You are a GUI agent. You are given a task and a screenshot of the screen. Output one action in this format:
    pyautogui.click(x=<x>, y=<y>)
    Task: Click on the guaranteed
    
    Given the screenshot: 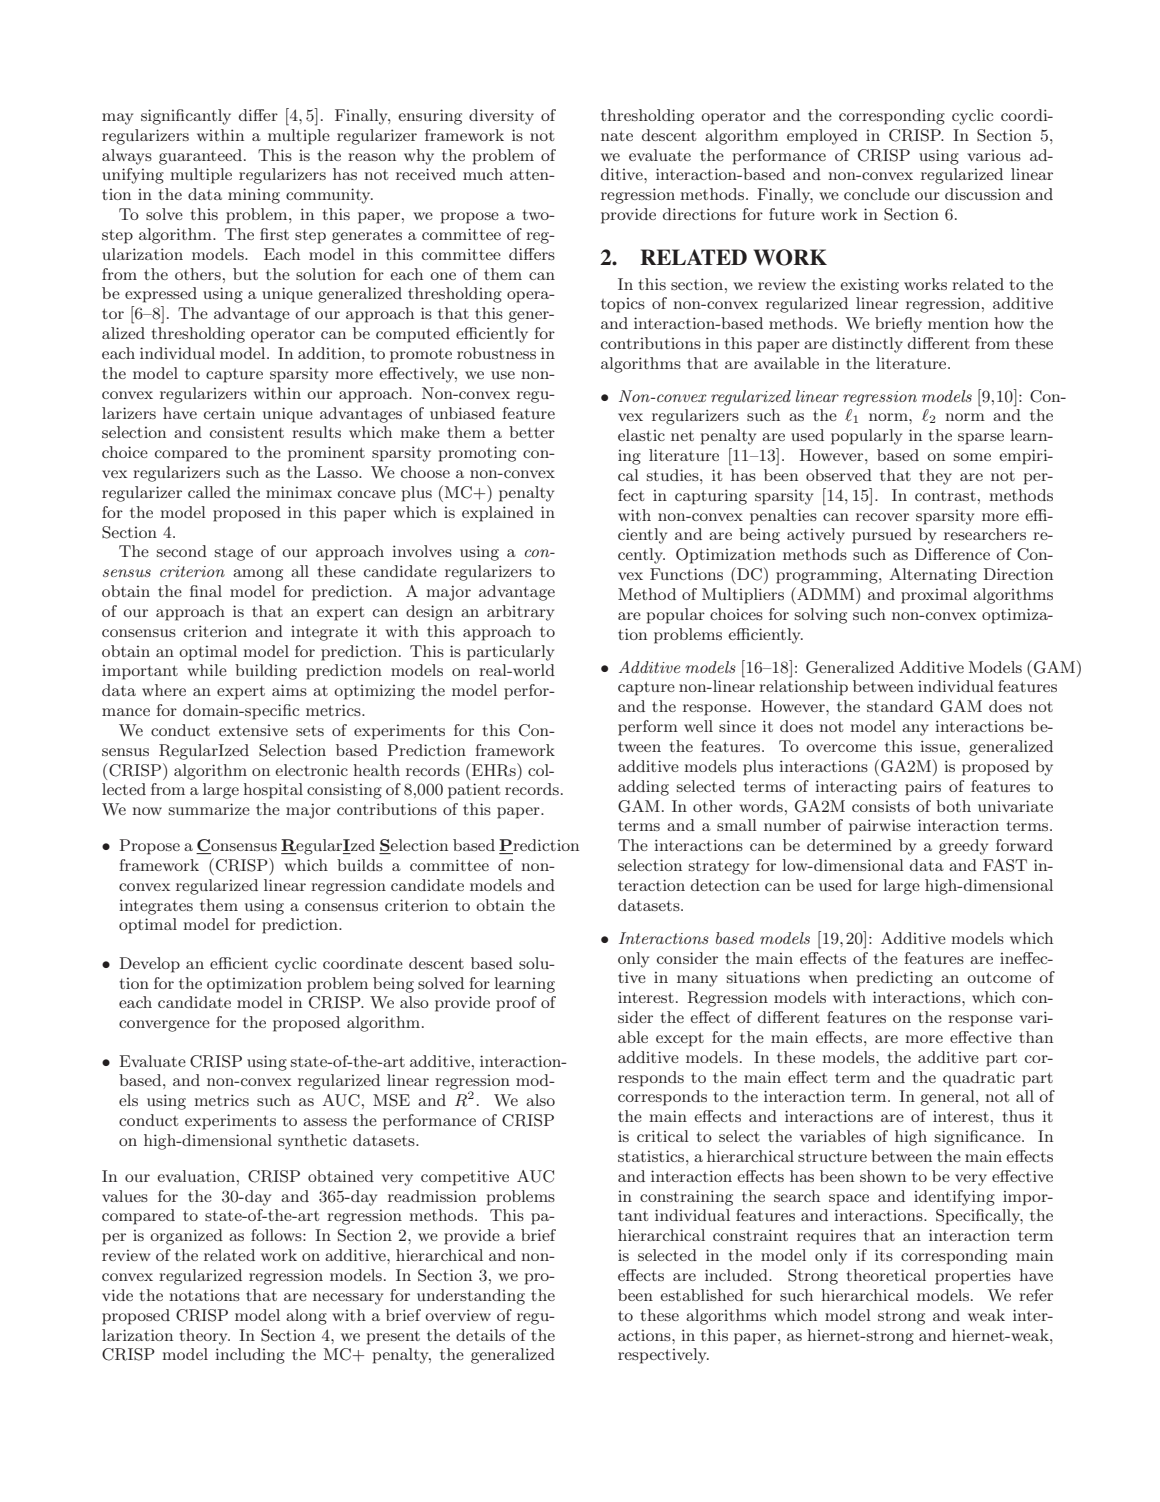 What is the action you would take?
    pyautogui.click(x=202, y=157)
